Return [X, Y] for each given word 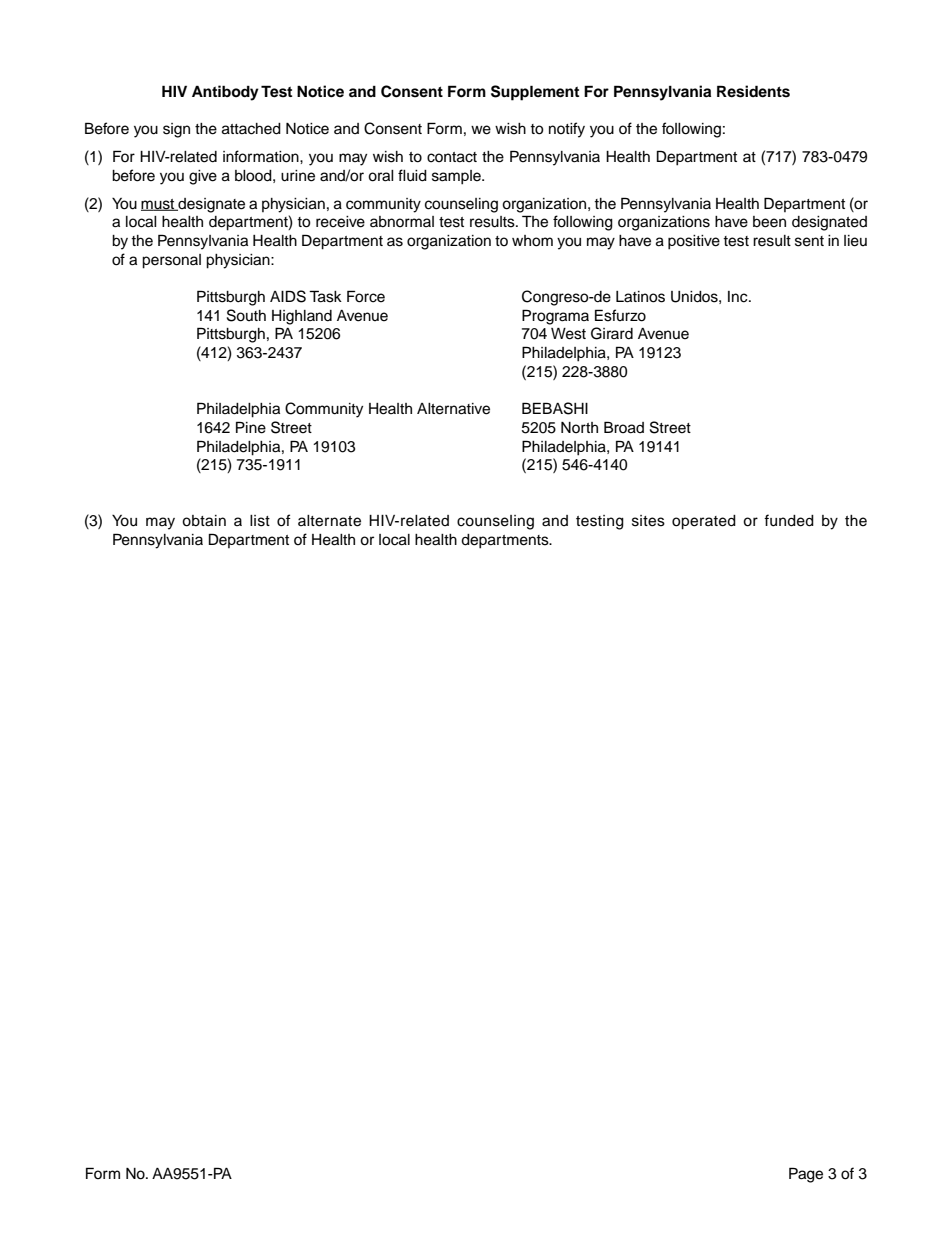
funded [789, 520]
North [579, 427]
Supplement [535, 93]
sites [648, 521]
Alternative [453, 409]
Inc [739, 297]
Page [806, 1175]
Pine [251, 427]
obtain [204, 521]
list [260, 521]
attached [251, 129]
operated [704, 522]
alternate [329, 521]
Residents [753, 91]
